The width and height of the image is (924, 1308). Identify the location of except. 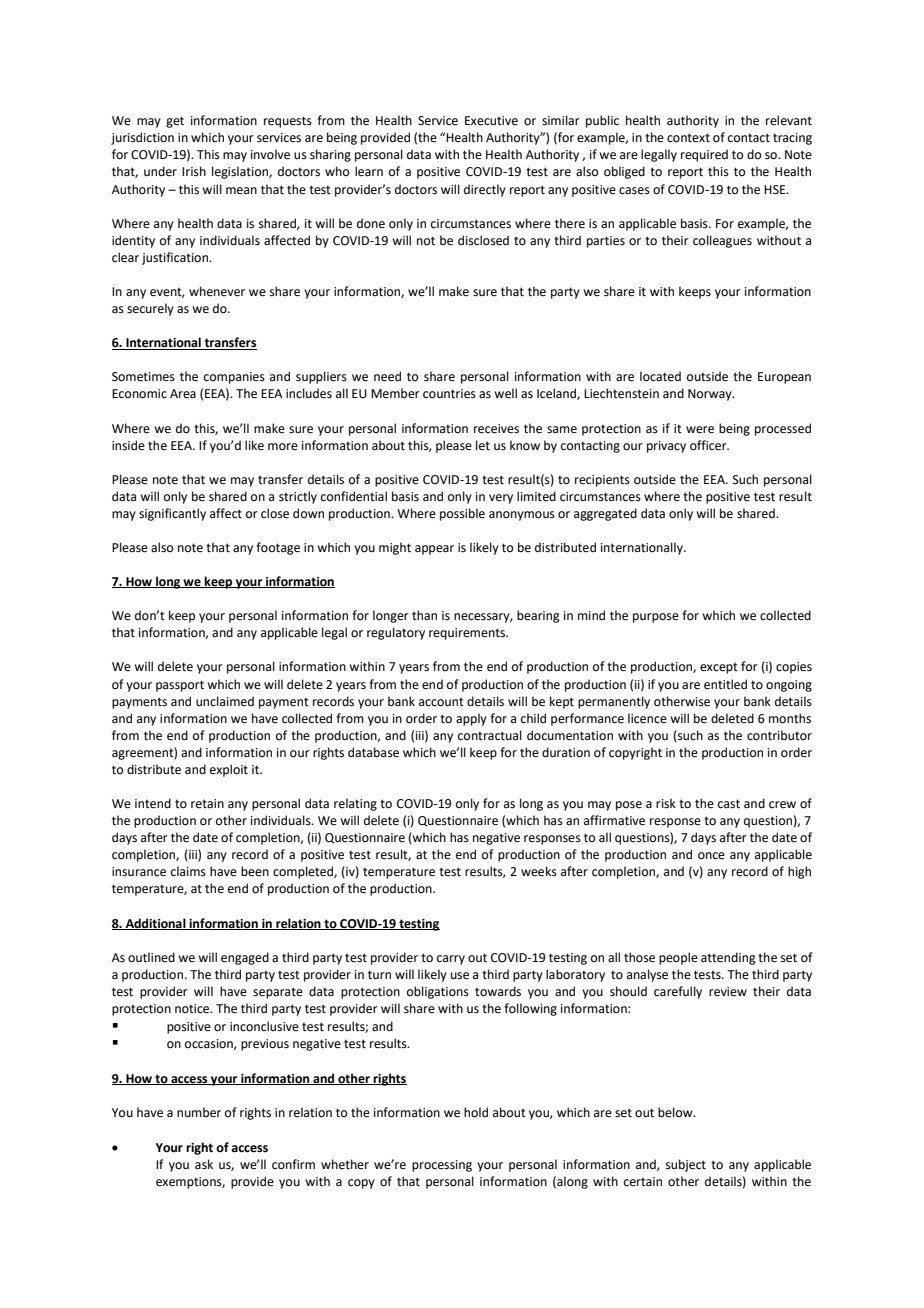
(719, 668).
